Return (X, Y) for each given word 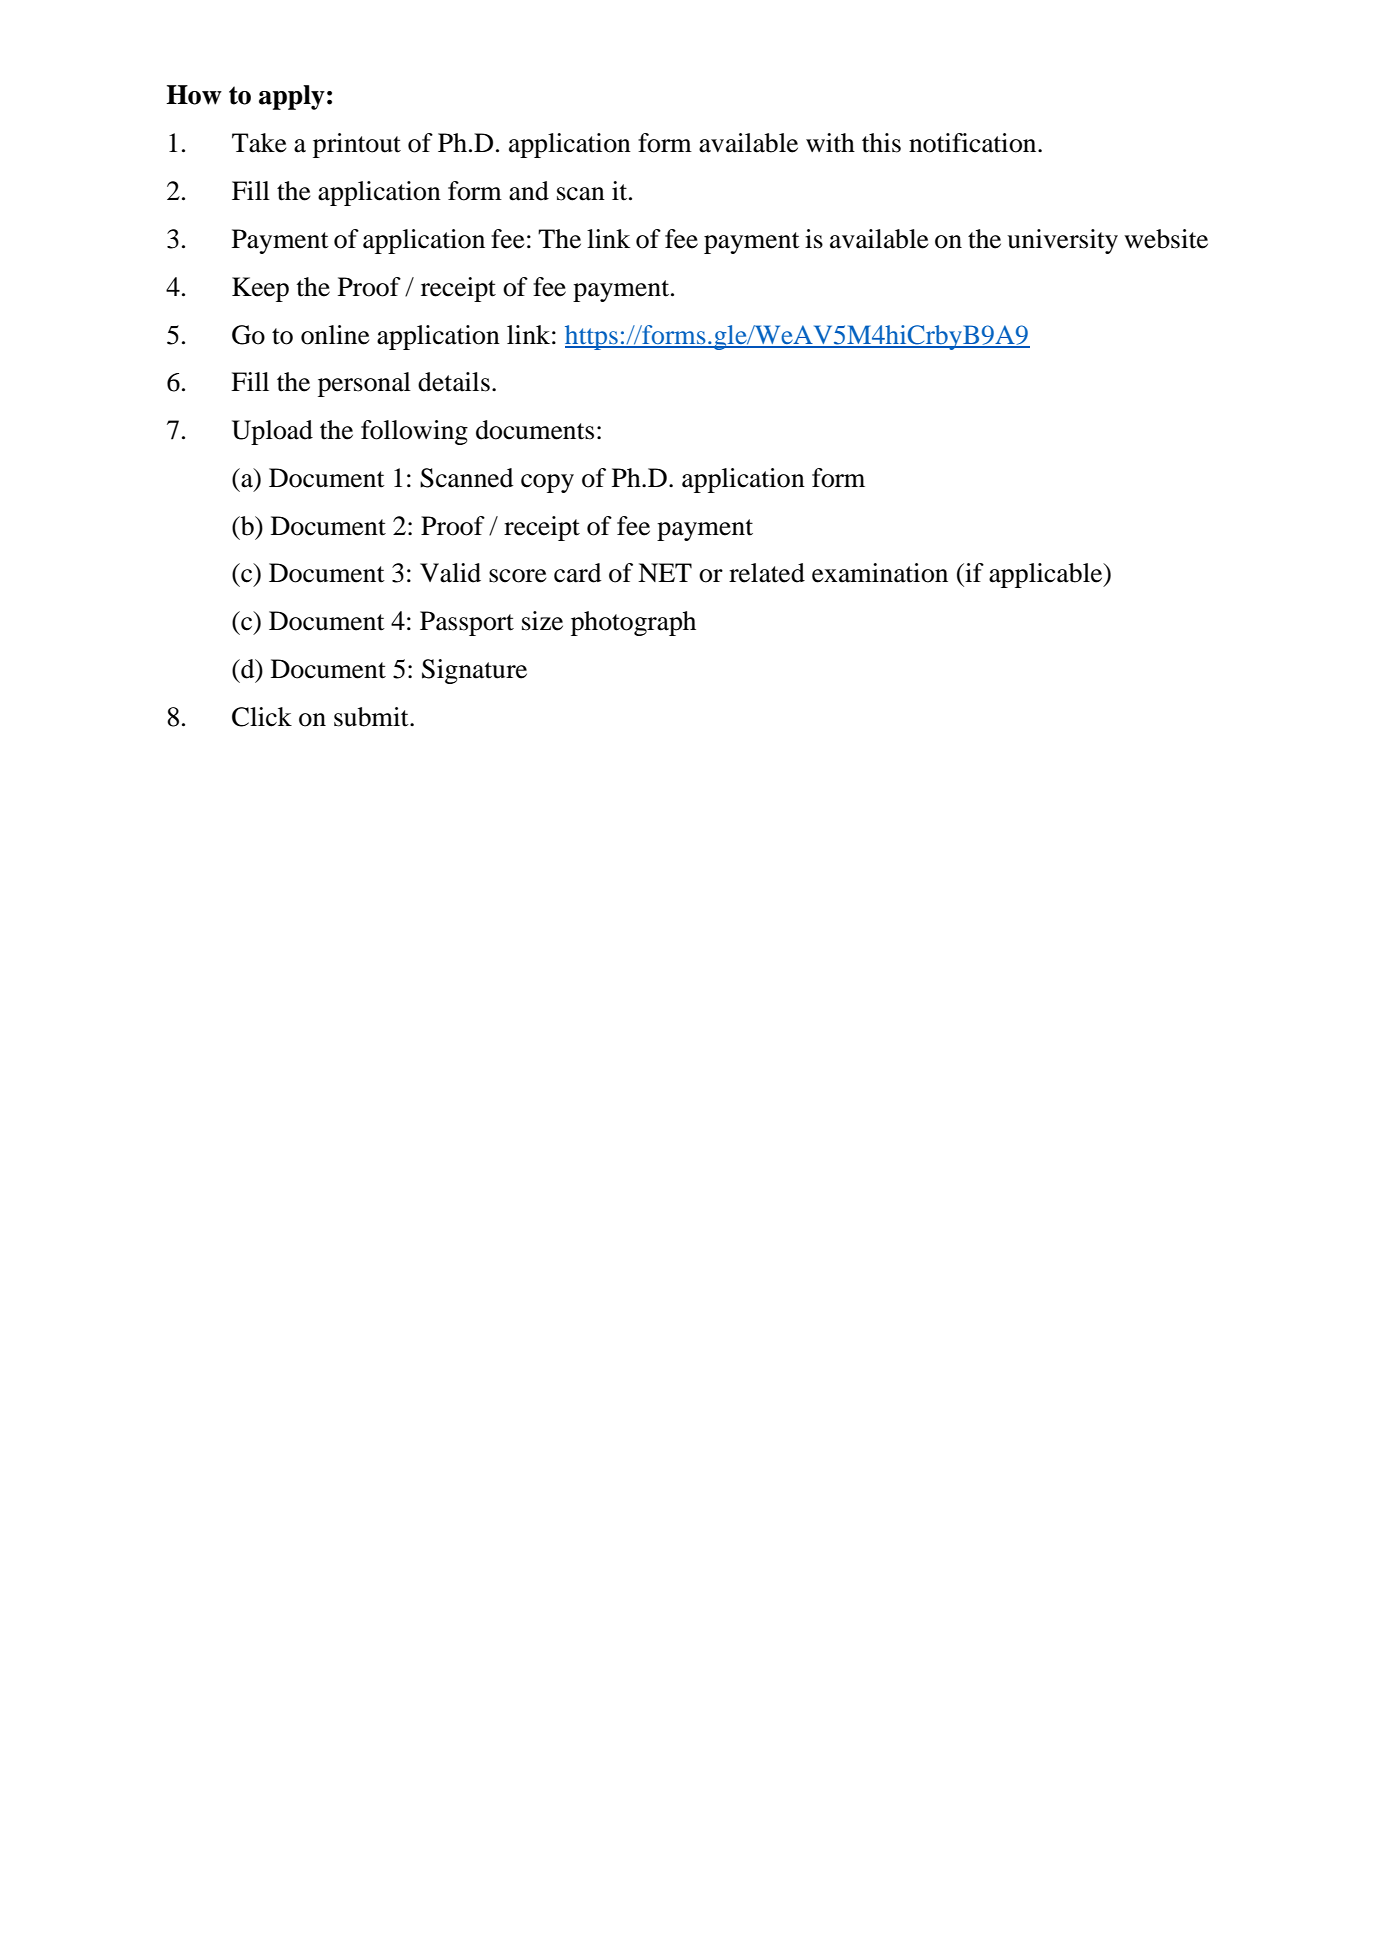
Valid (450, 573)
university (1062, 241)
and (529, 191)
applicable (1047, 575)
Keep (260, 289)
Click (262, 717)
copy (547, 483)
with (830, 143)
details (454, 382)
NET (665, 572)
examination (880, 573)
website (1166, 239)
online (335, 335)
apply (292, 97)
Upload (272, 432)
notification (974, 143)
